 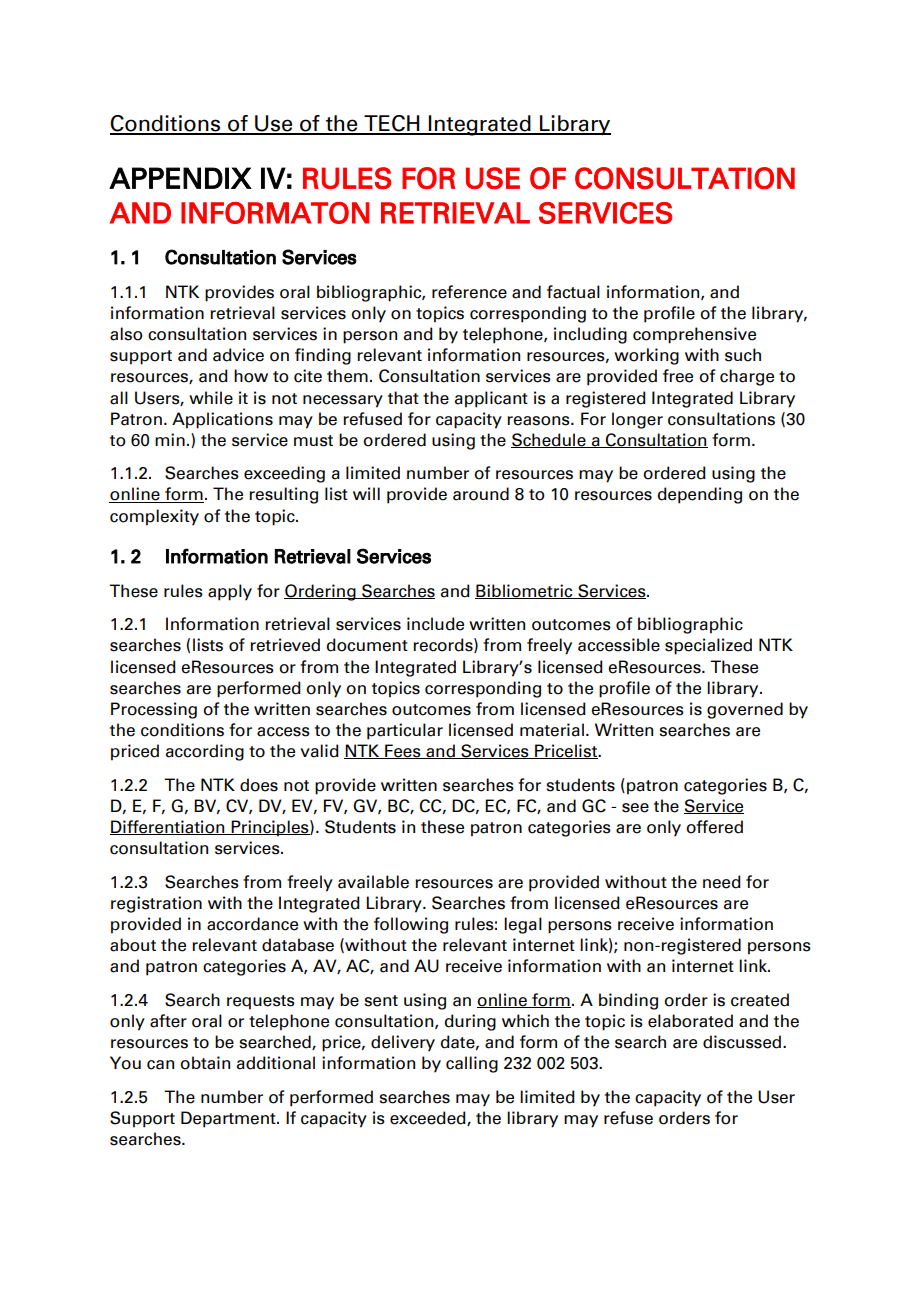 What do you see at coordinates (230, 592) in the document?
I see `apply` at bounding box center [230, 592].
